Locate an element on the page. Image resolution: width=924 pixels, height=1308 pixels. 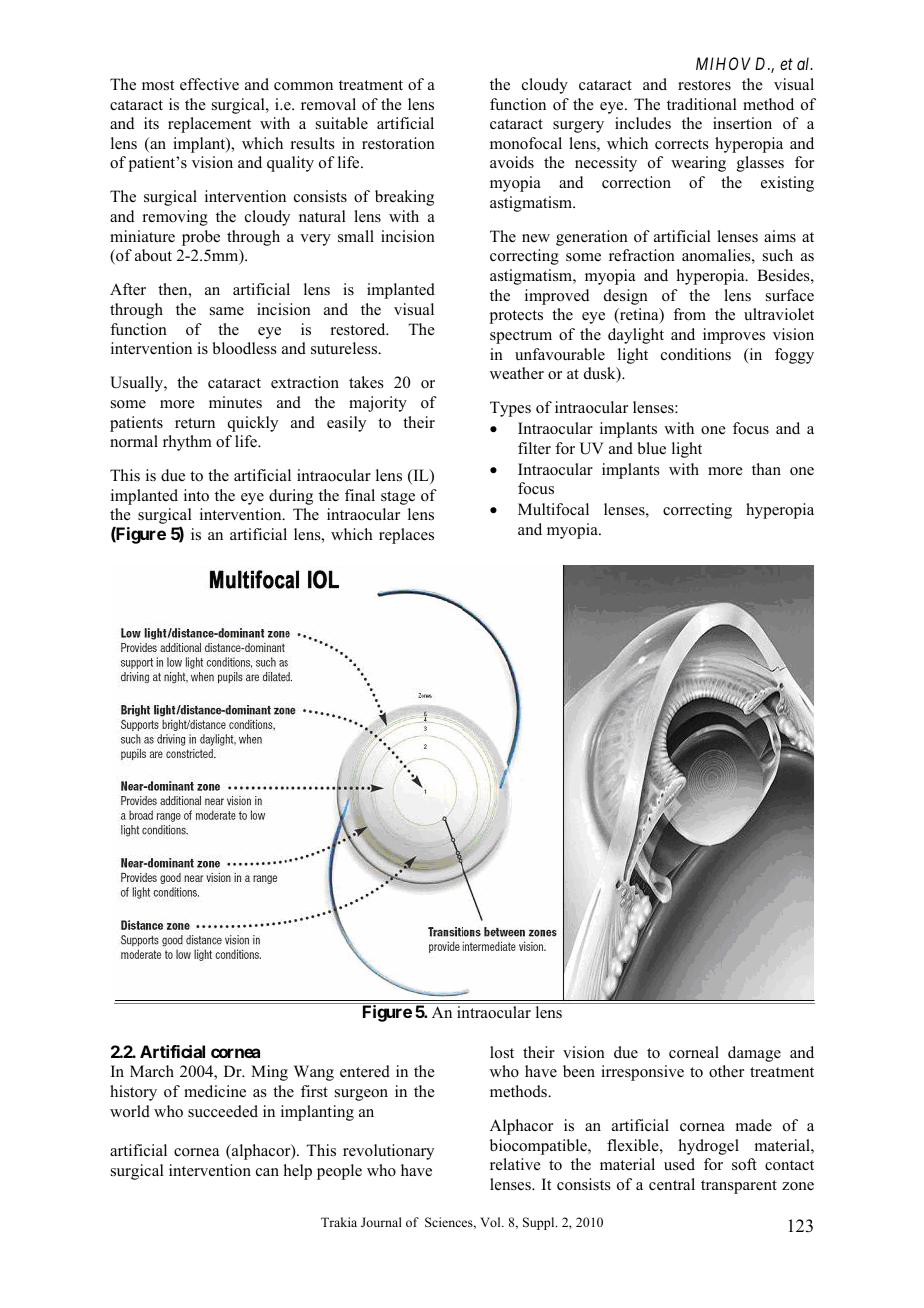
replacement is located at coordinates (209, 125).
